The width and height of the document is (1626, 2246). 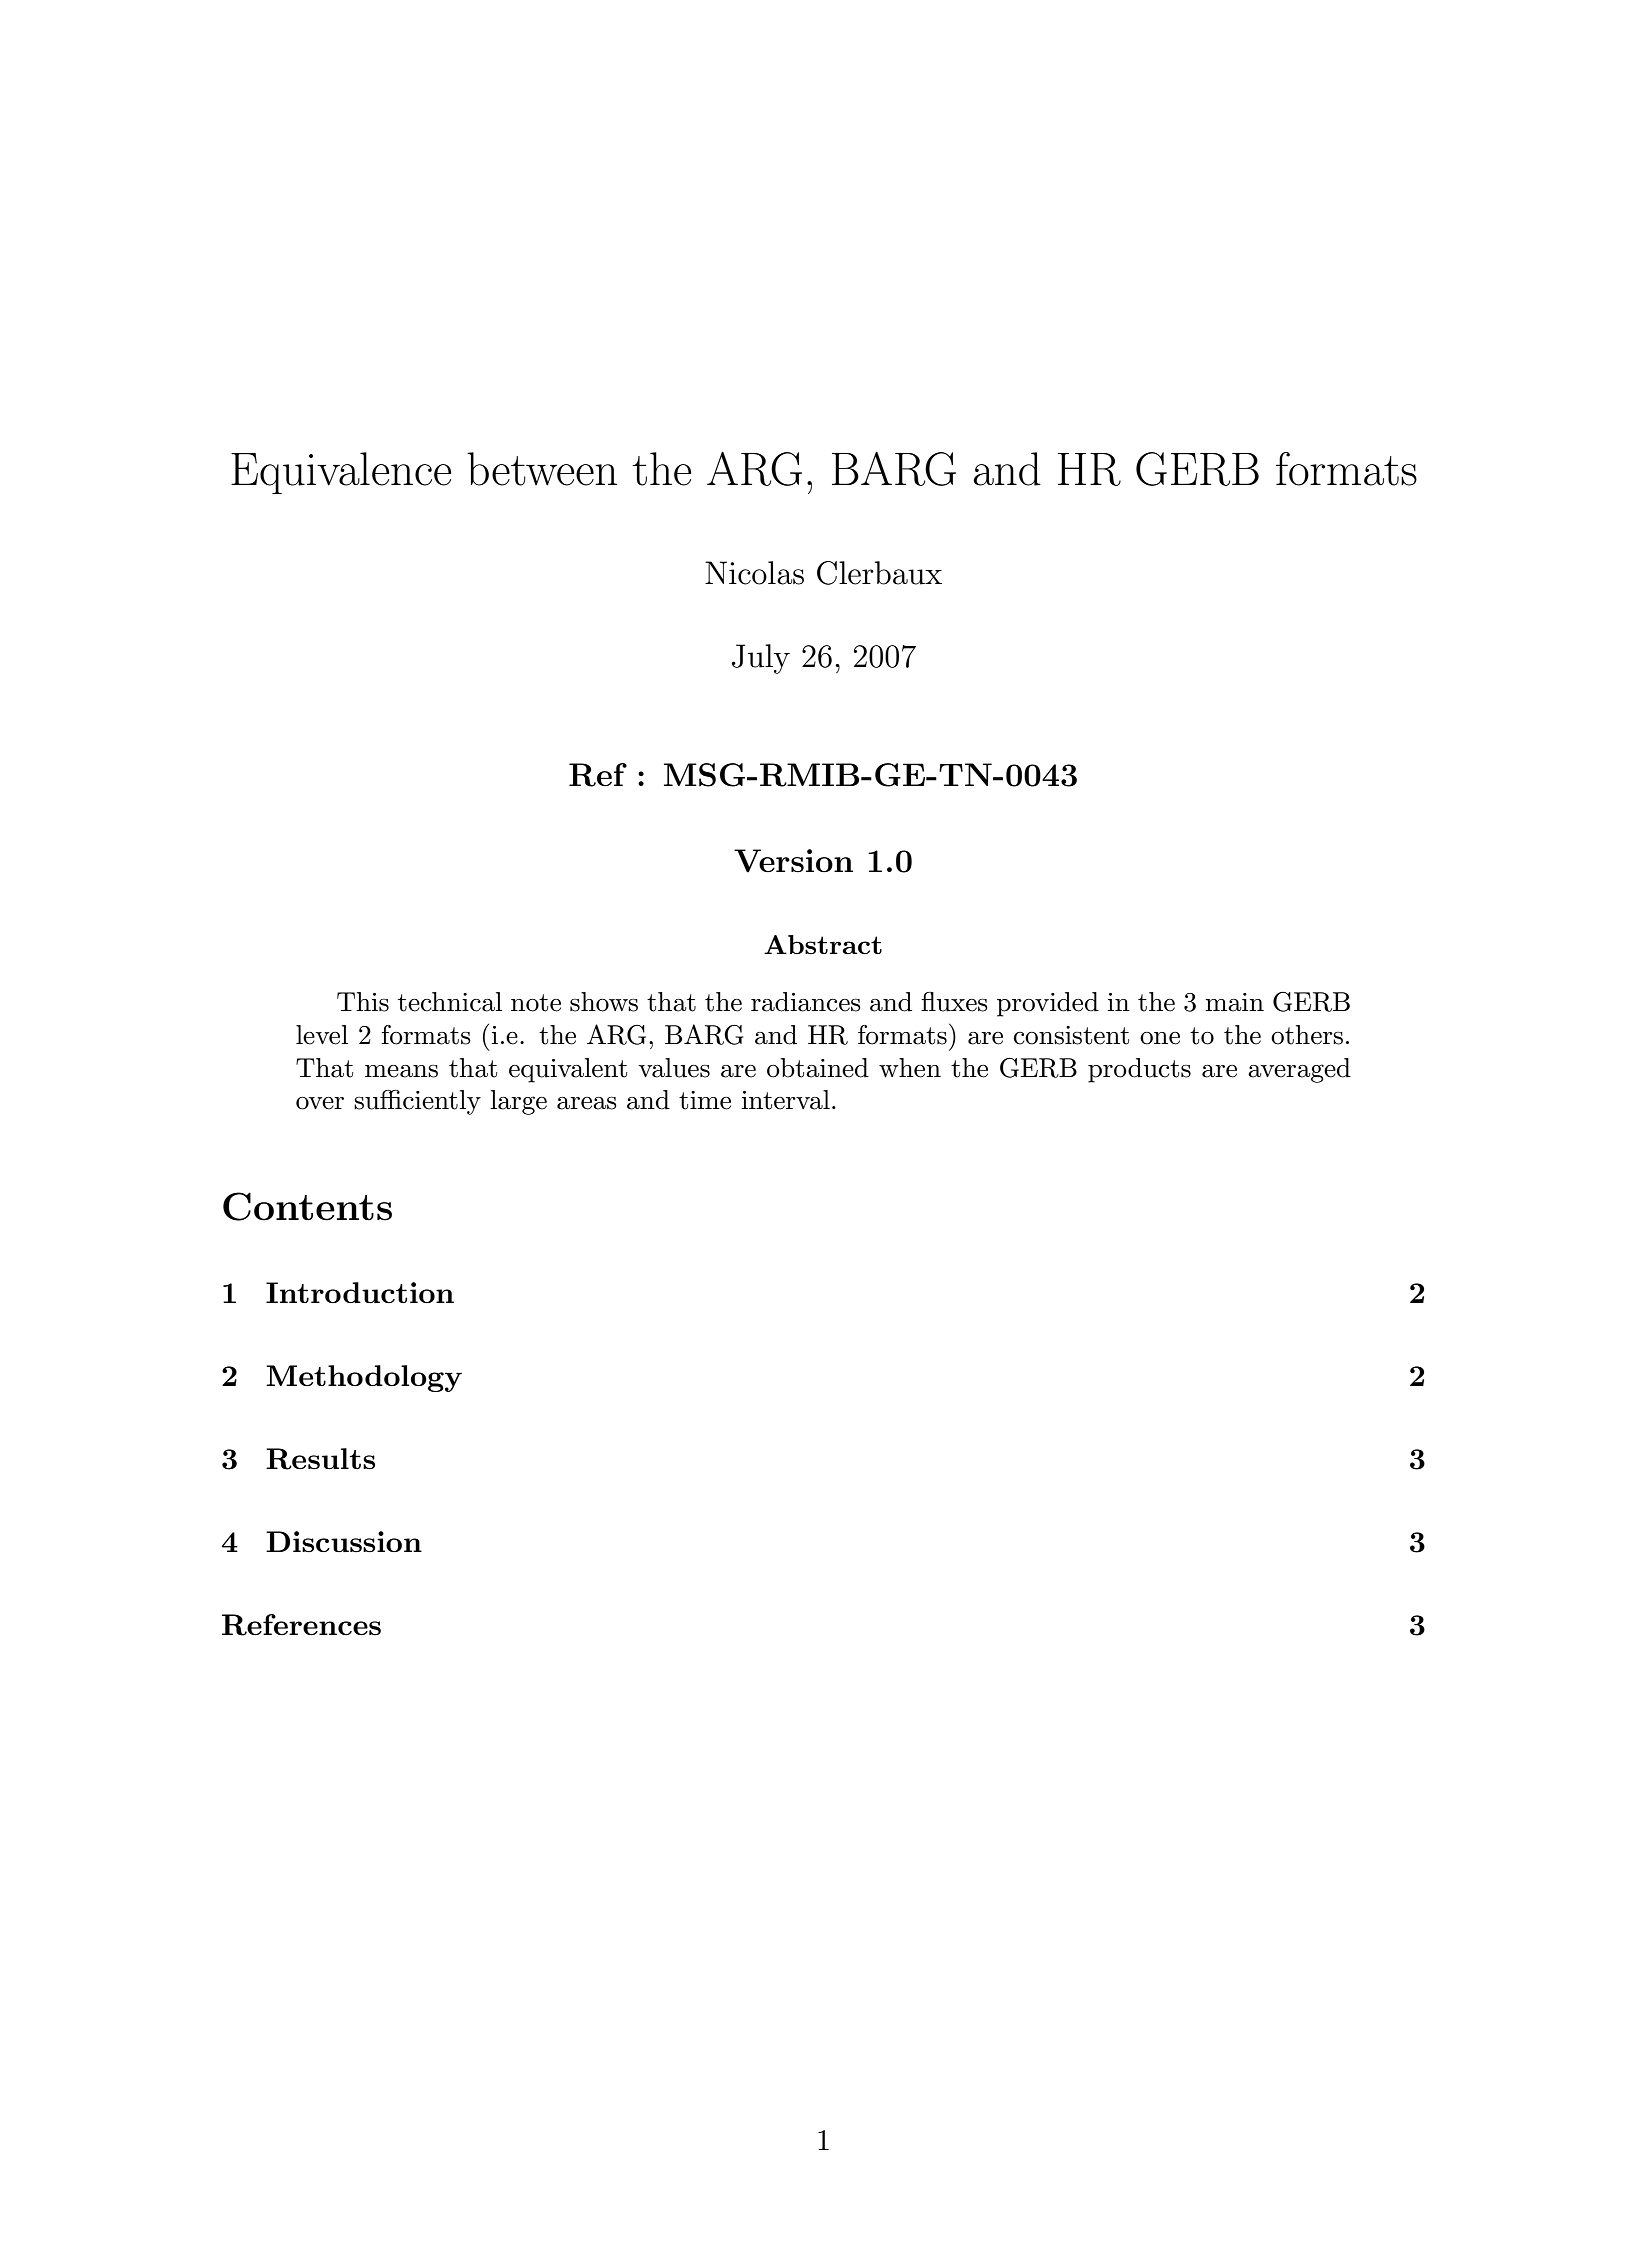 What do you see at coordinates (401, 1071) in the document?
I see `means` at bounding box center [401, 1071].
